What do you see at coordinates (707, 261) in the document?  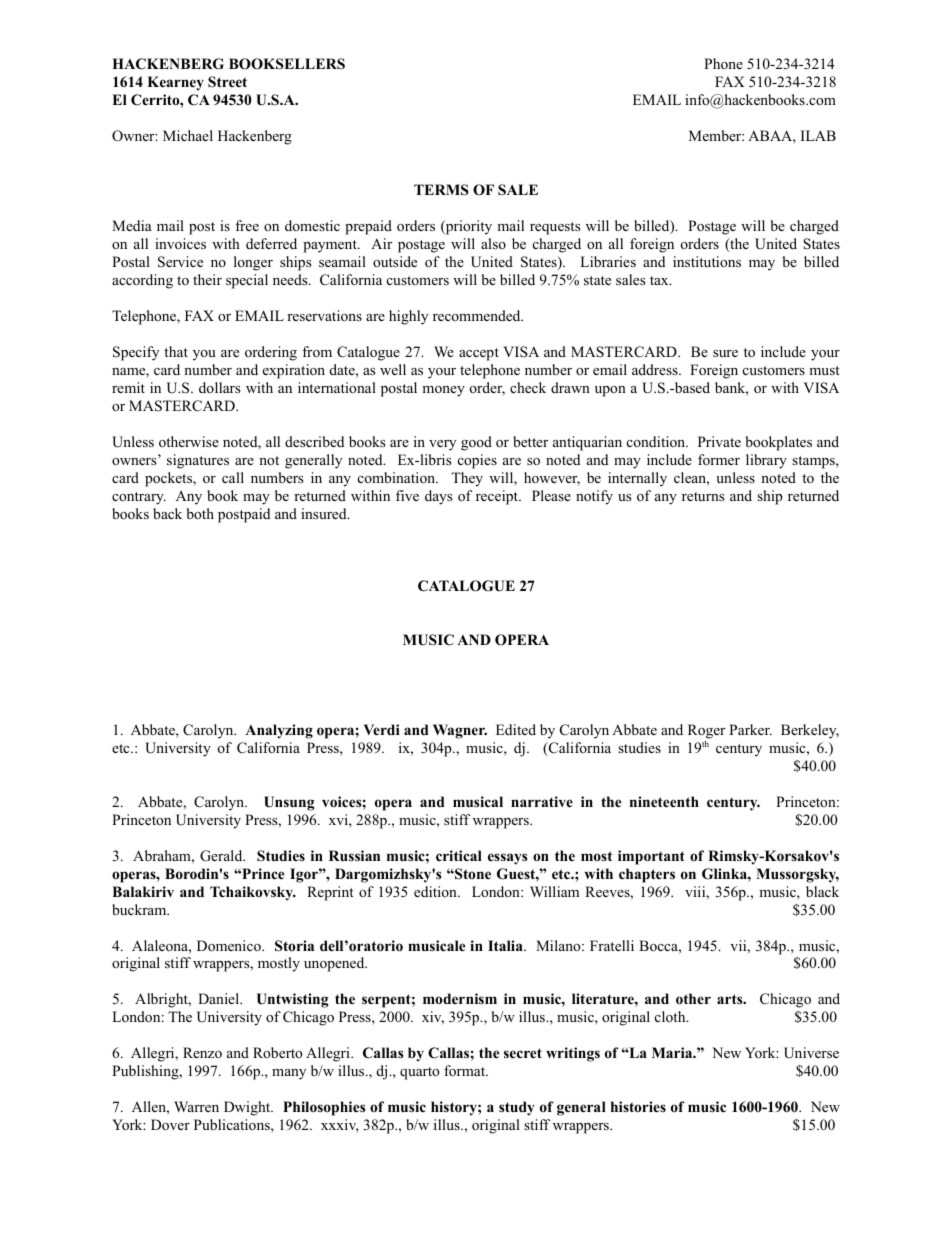 I see `institutions` at bounding box center [707, 261].
